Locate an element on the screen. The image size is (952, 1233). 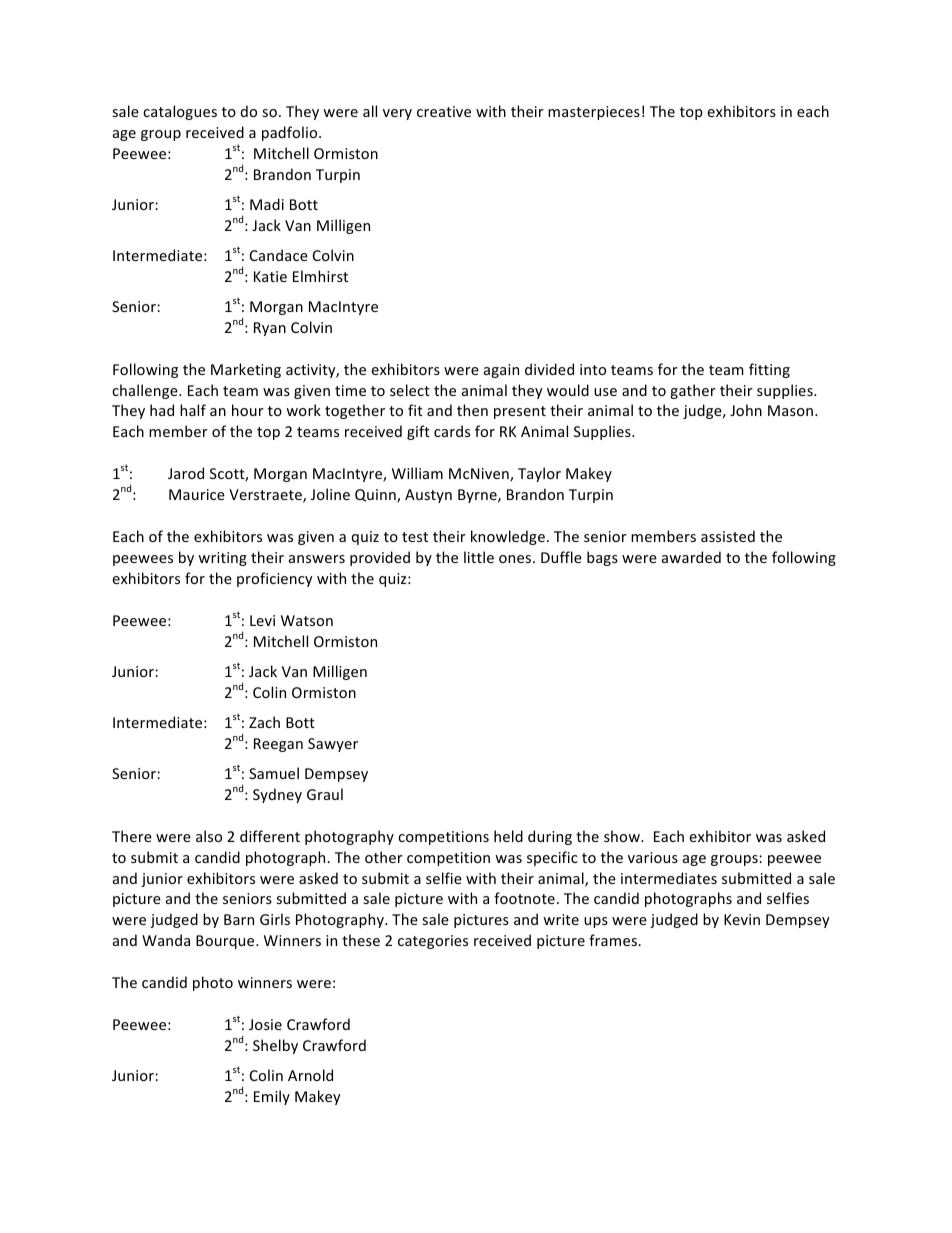
Kevin is located at coordinates (742, 919).
